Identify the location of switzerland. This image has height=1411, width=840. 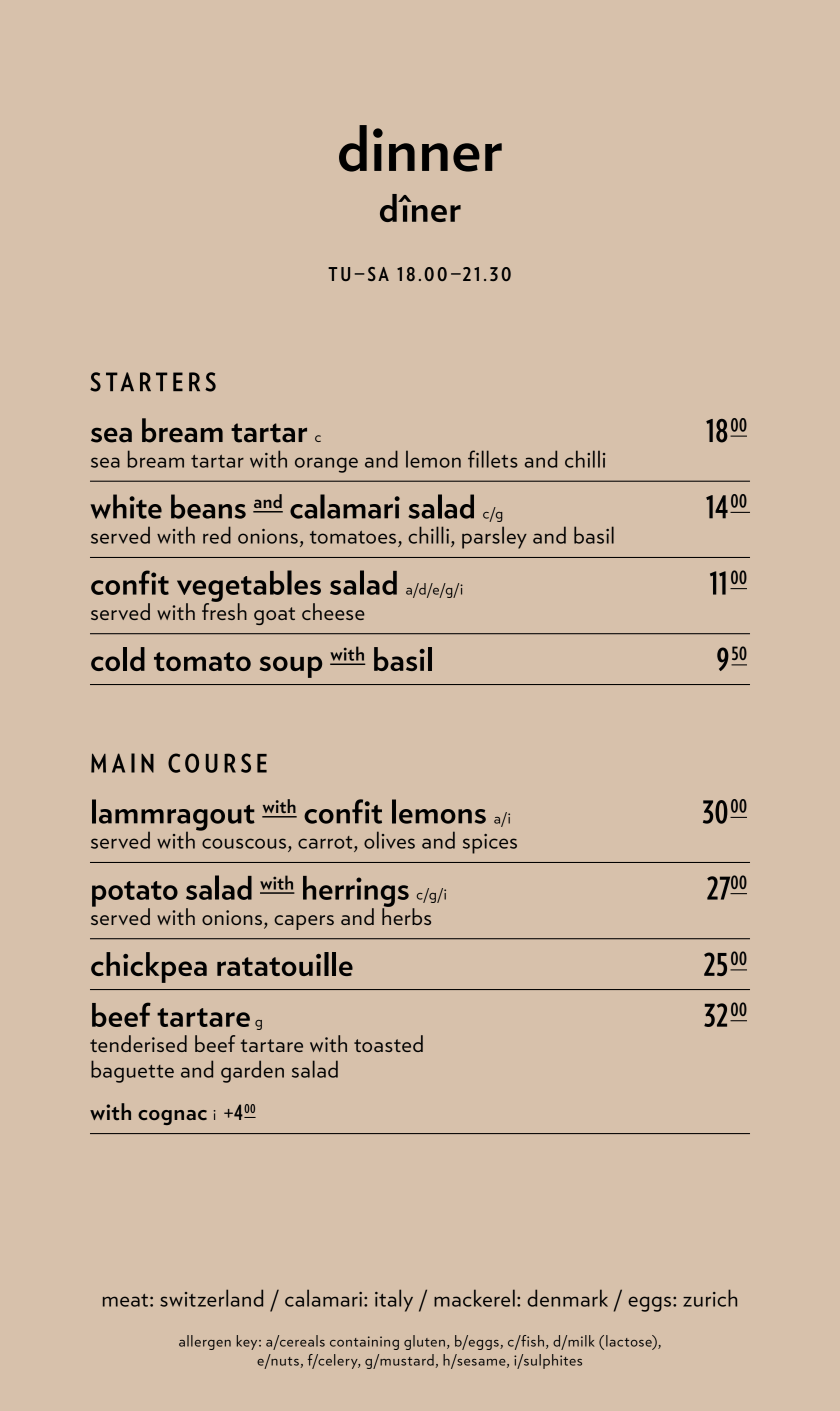
(211, 1298).
